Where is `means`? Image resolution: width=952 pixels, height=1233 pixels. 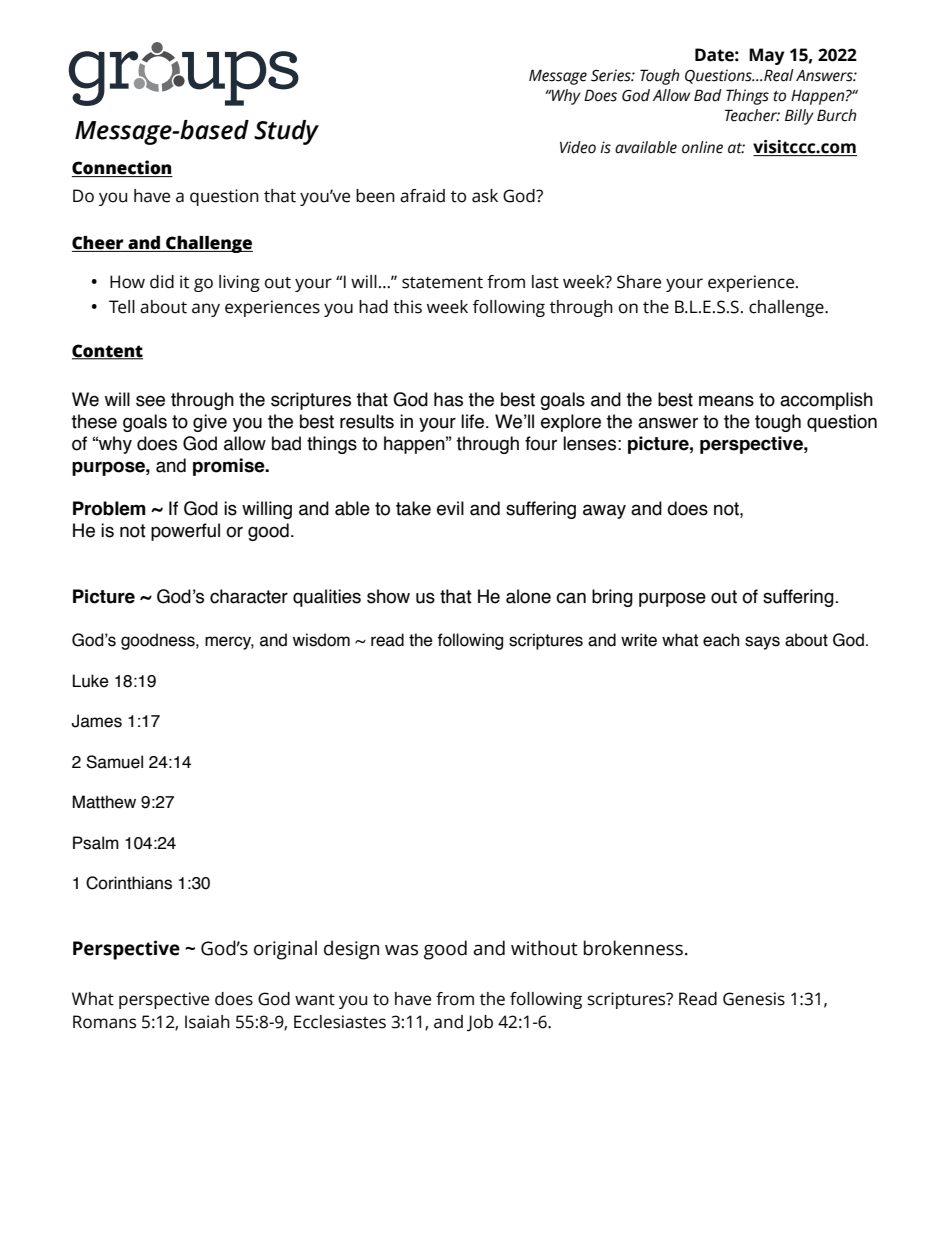 means is located at coordinates (726, 401).
